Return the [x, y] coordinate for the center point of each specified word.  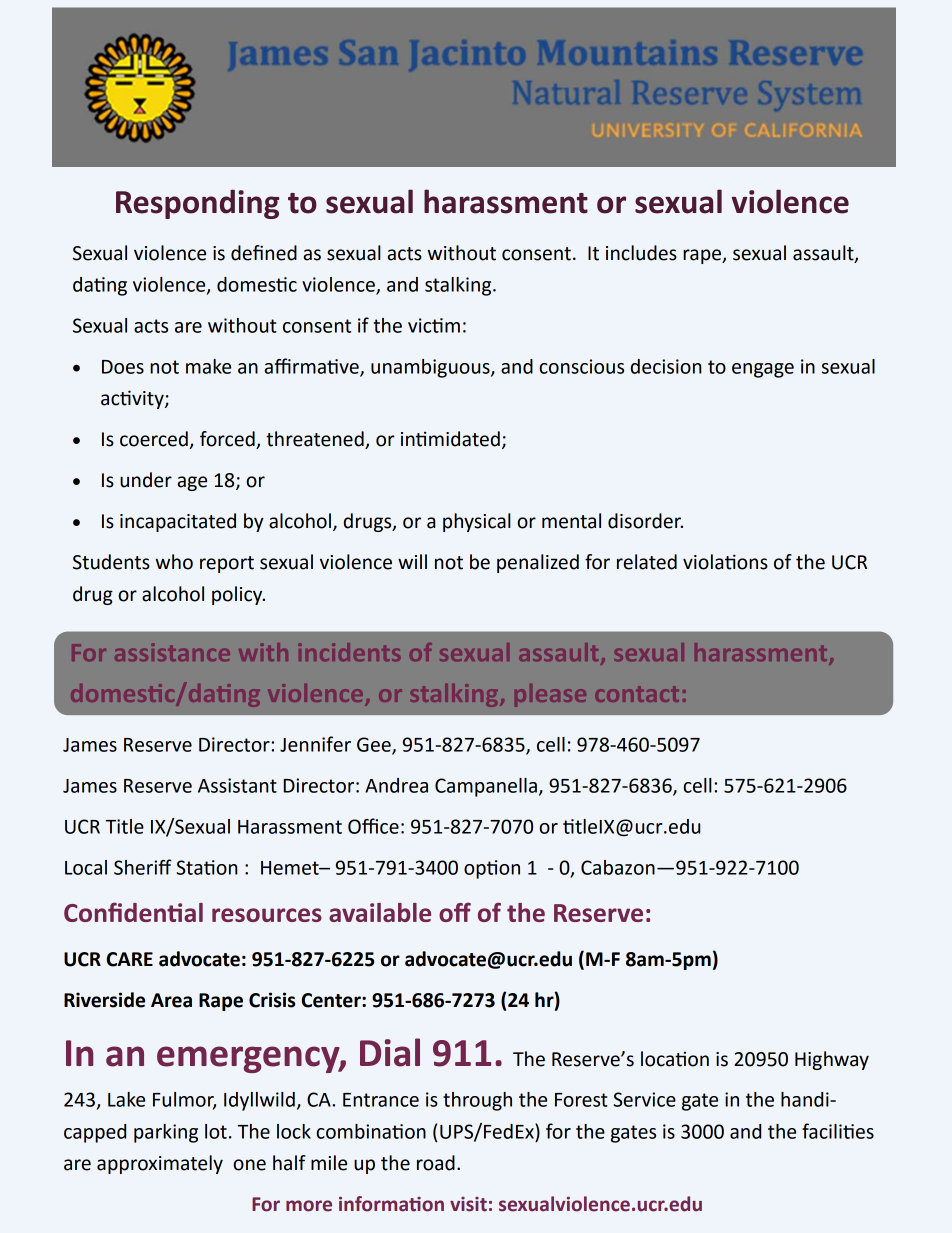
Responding [198, 204]
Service [645, 1099]
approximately [160, 1164]
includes [641, 253]
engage [763, 370]
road [436, 1163]
